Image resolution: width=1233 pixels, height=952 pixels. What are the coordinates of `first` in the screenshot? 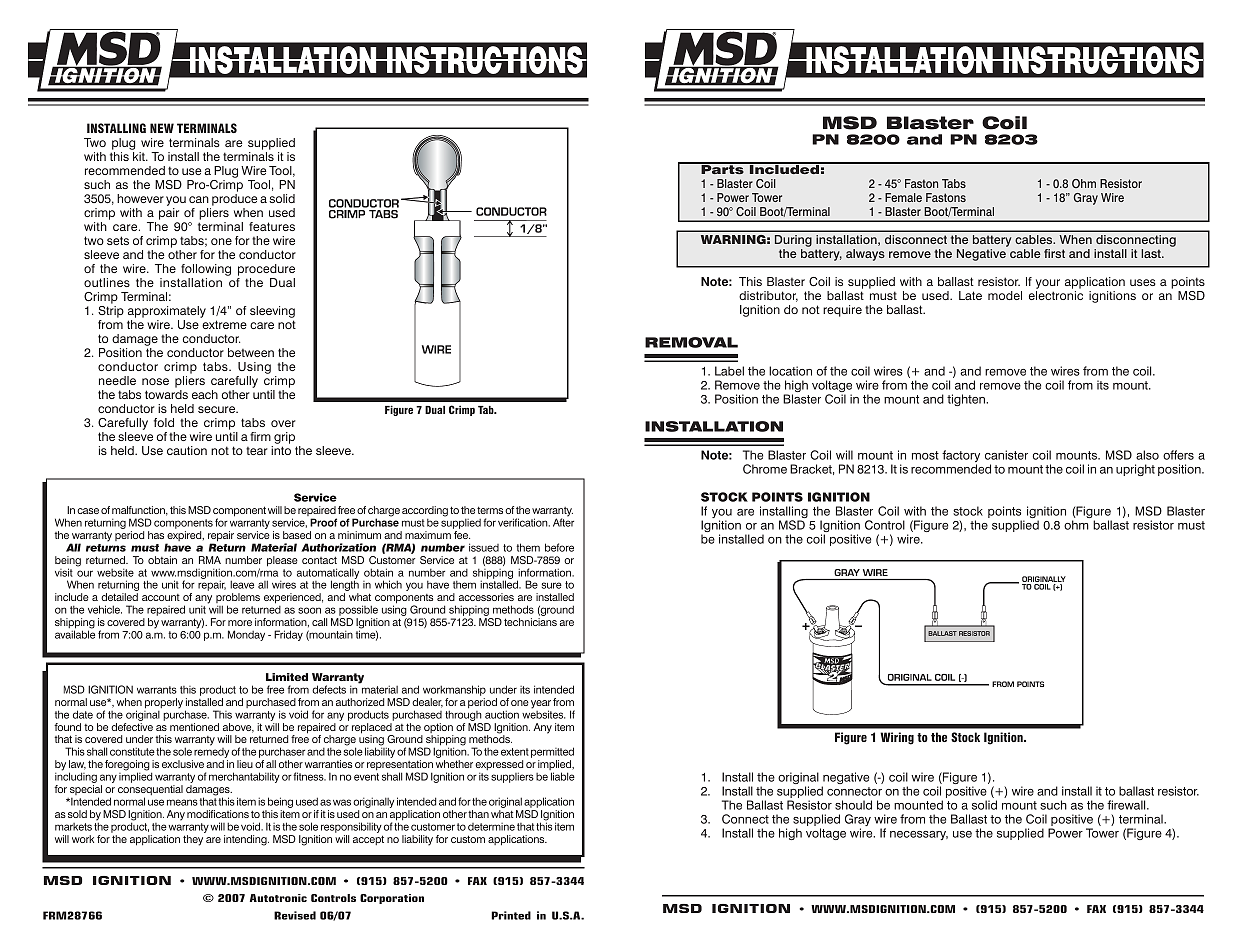 It's located at (1054, 253).
